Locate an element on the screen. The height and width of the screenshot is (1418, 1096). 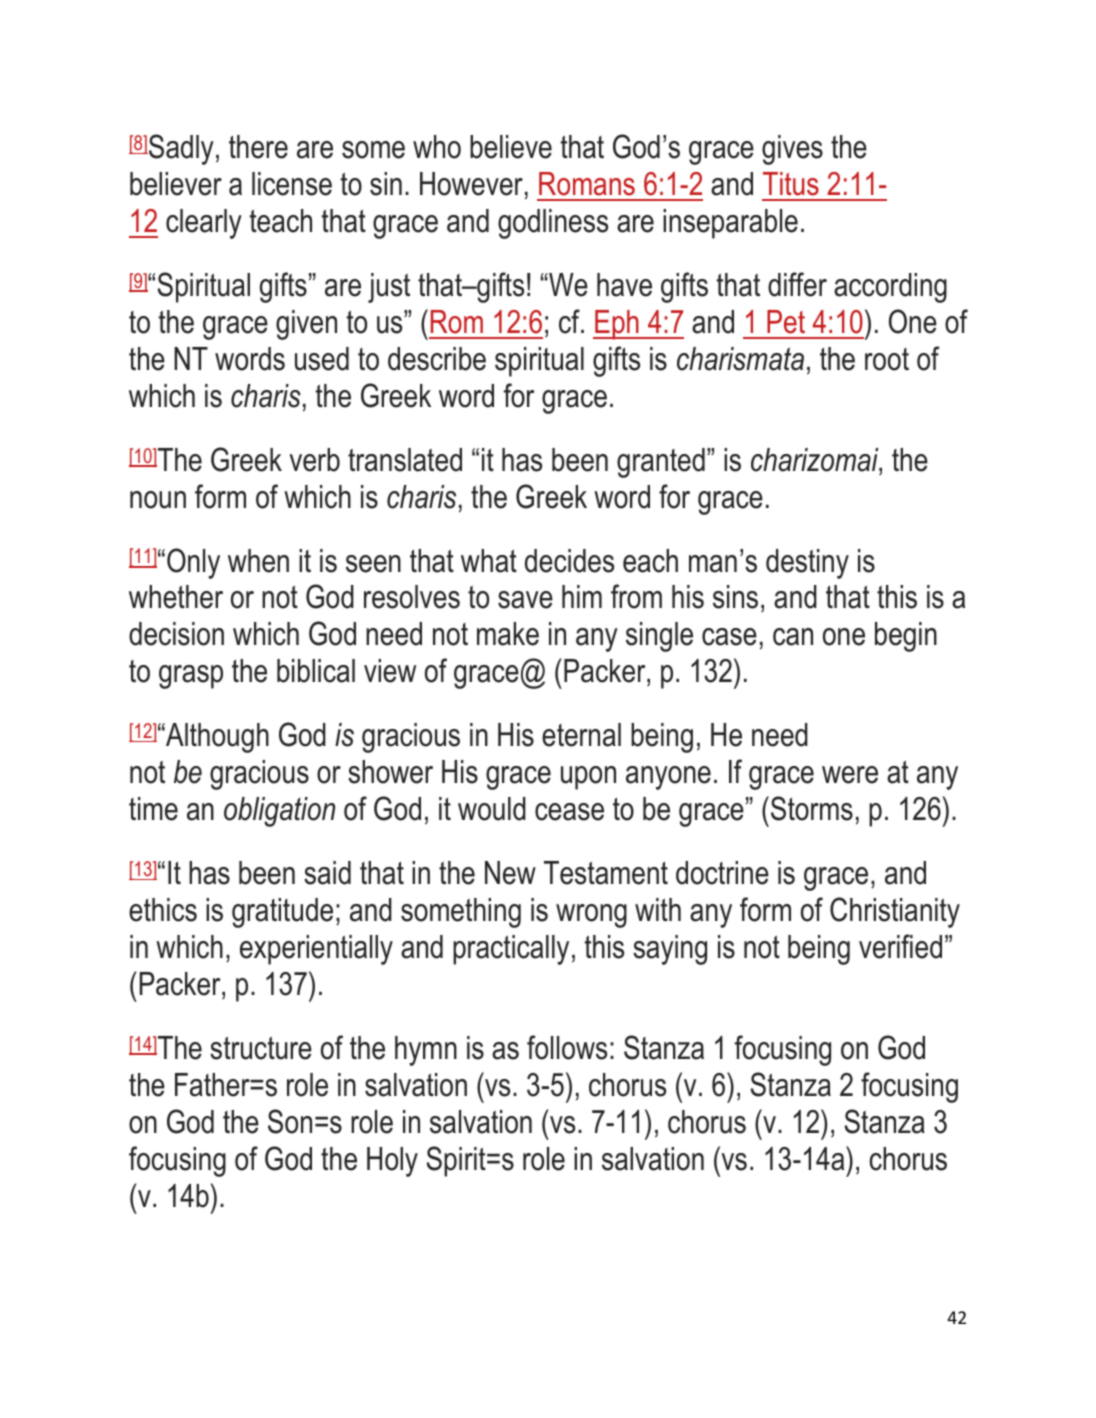
describe is located at coordinates (437, 359).
